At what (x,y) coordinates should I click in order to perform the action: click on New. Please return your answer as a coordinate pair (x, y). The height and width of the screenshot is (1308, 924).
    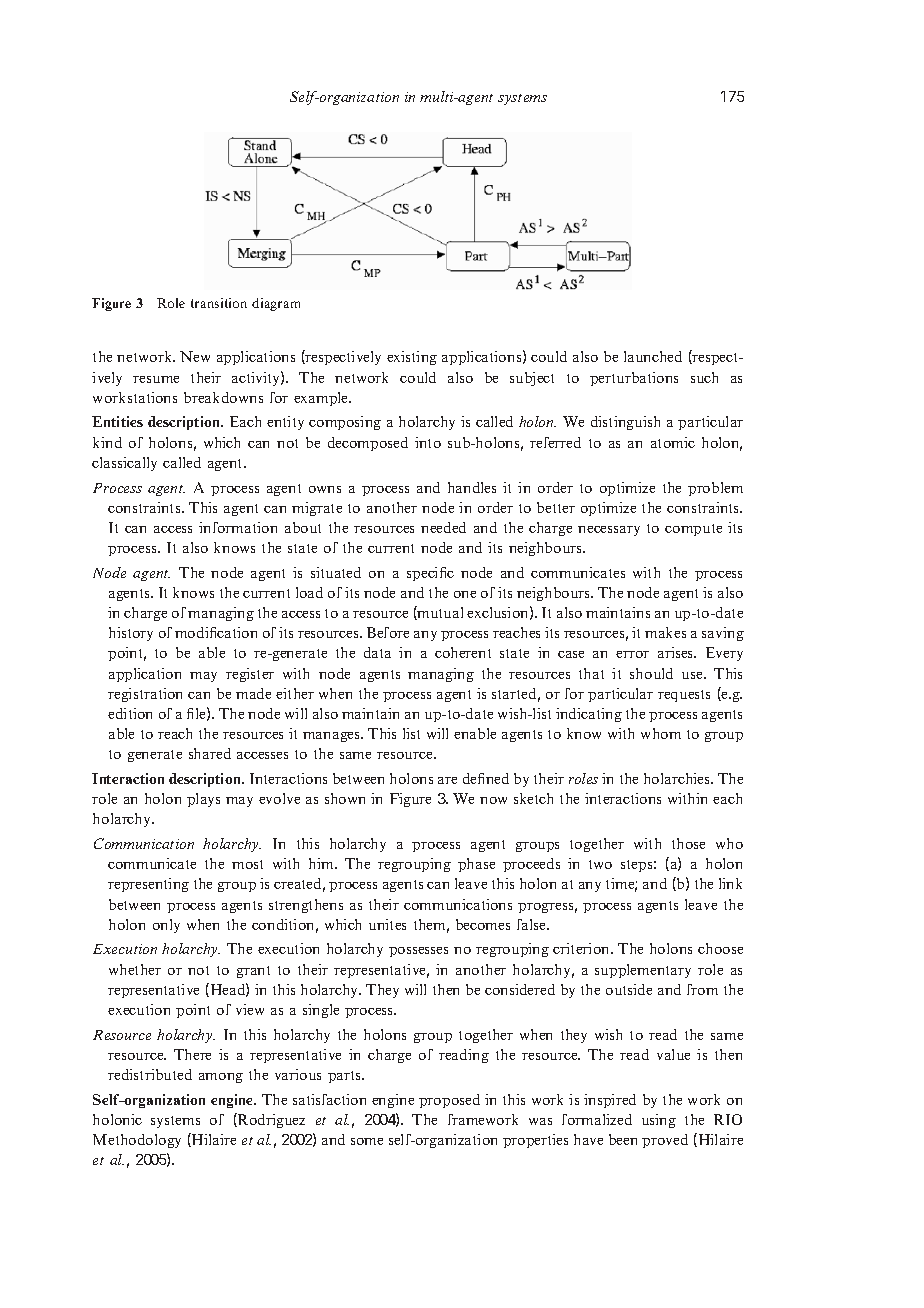
    Looking at the image, I should click on (195, 356).
